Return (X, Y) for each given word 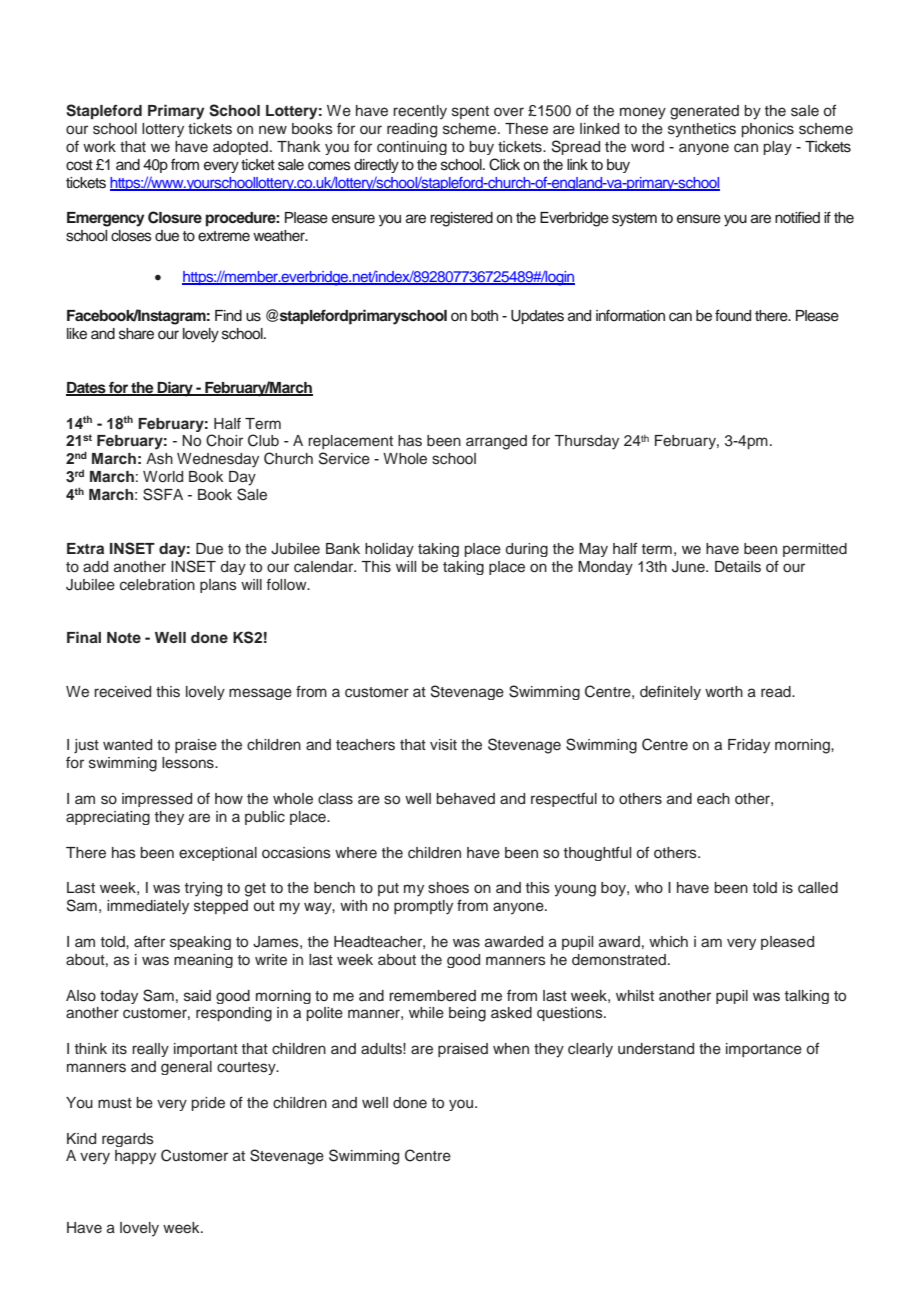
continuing (412, 148)
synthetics (702, 130)
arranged (496, 442)
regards (128, 1140)
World (163, 477)
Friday (749, 746)
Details (738, 567)
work (99, 147)
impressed (157, 800)
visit (443, 745)
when (511, 1048)
